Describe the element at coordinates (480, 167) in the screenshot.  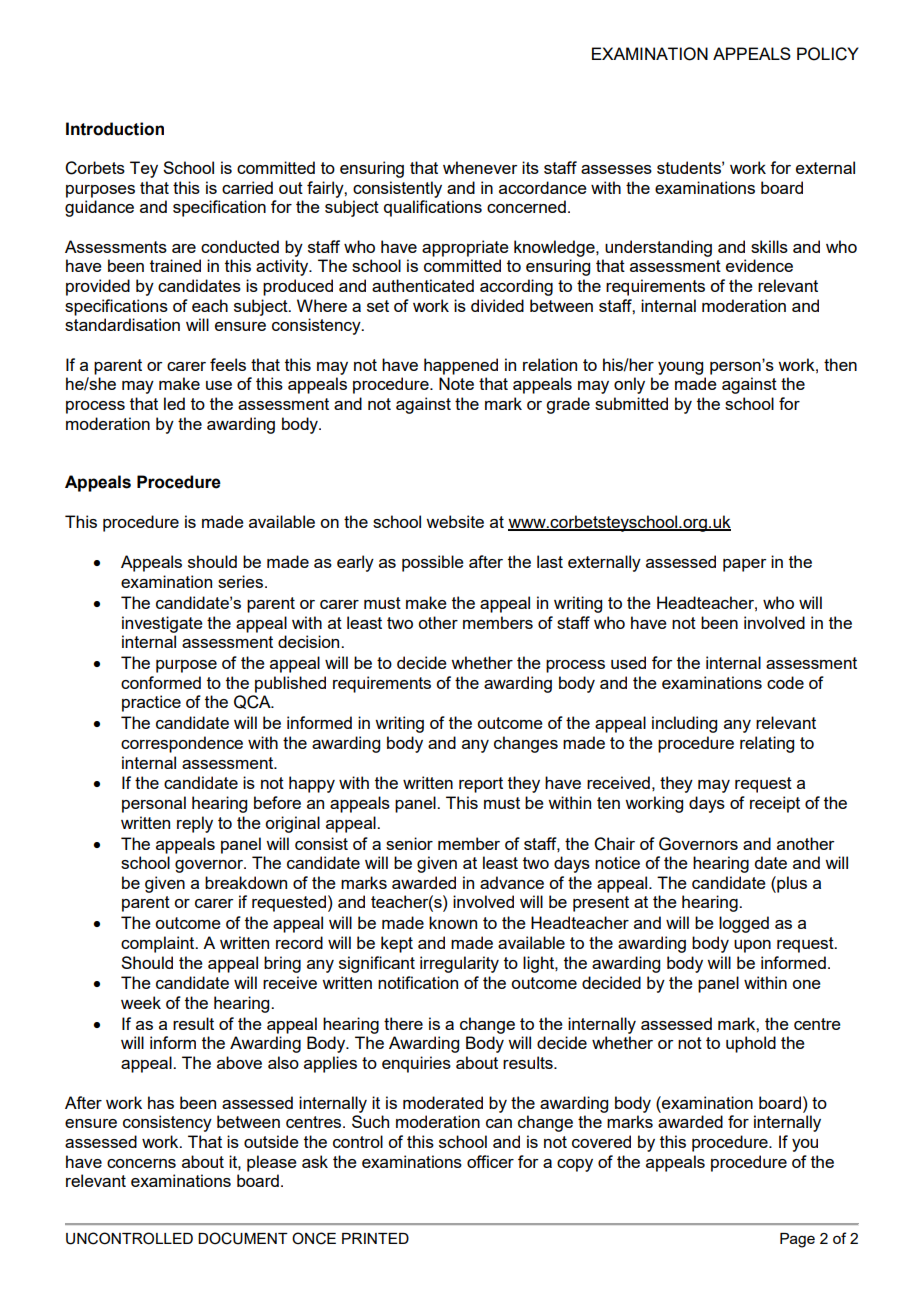
I see `whenever` at that location.
